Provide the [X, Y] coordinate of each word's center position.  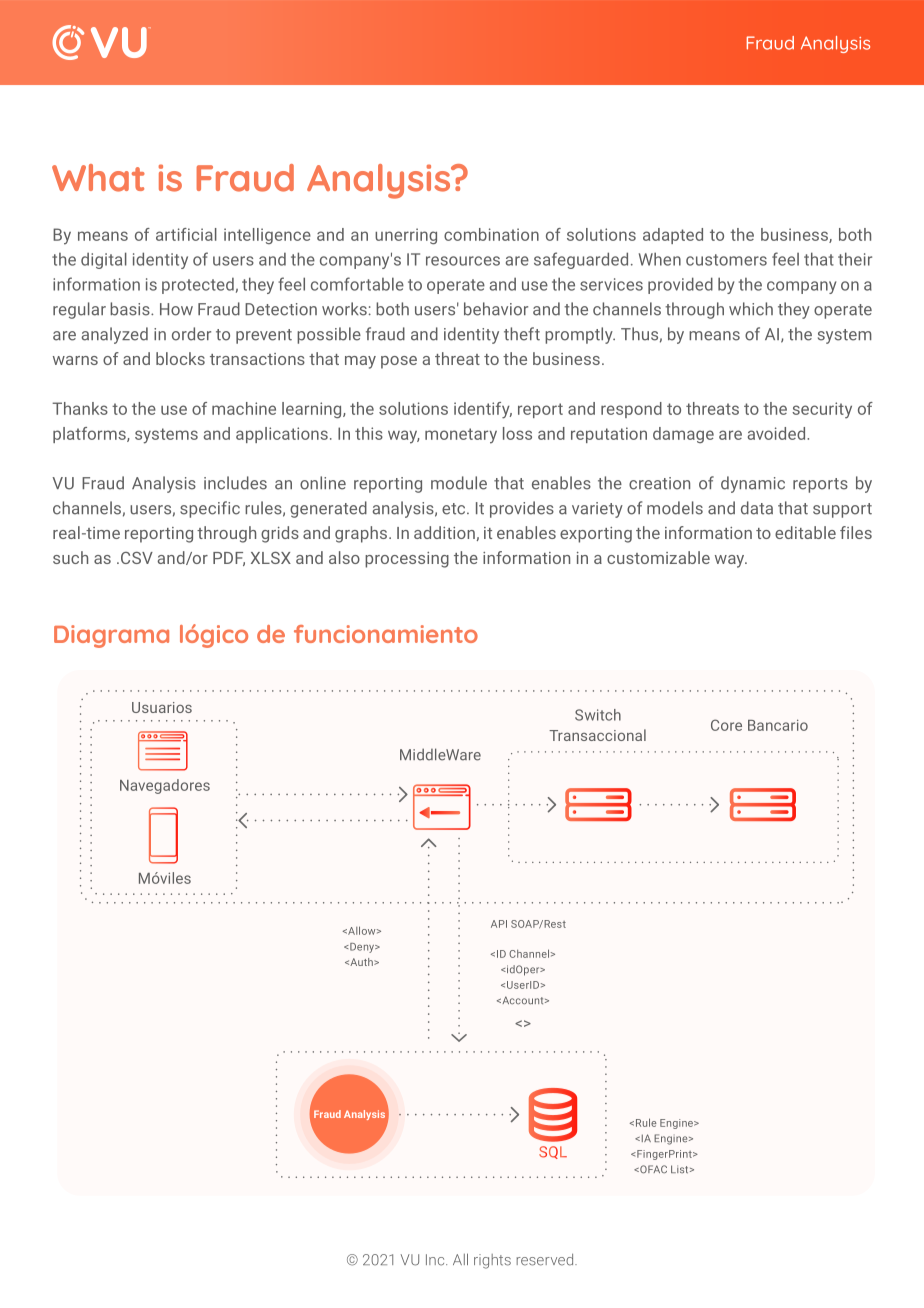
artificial [186, 234]
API [499, 924]
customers [726, 260]
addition [445, 533]
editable [805, 532]
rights [492, 1261]
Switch [598, 715]
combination [491, 234]
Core [726, 725]
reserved [546, 1260]
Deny [362, 948]
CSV [135, 558]
